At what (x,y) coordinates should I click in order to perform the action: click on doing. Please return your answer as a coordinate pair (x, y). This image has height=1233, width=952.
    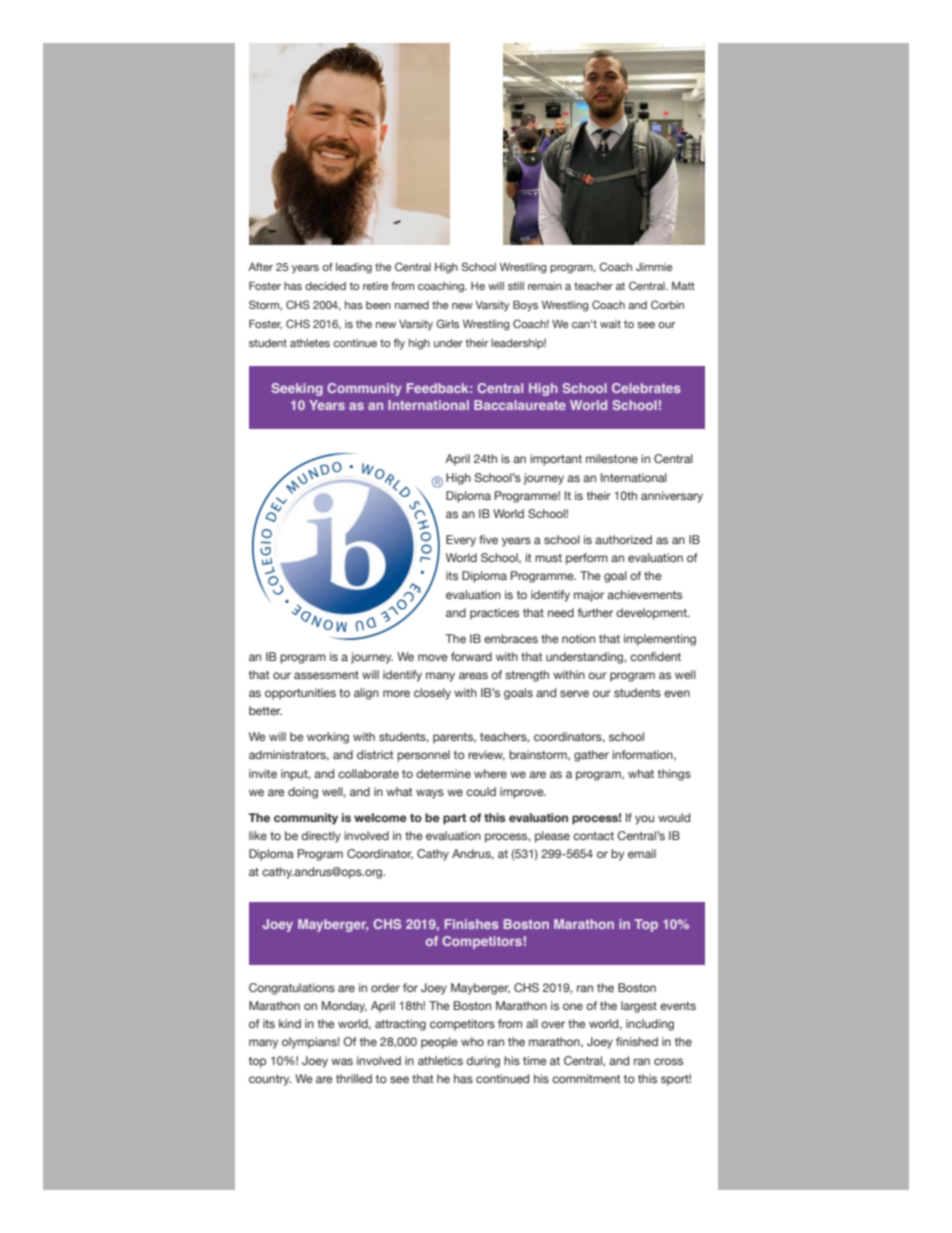
    Looking at the image, I should click on (303, 793).
